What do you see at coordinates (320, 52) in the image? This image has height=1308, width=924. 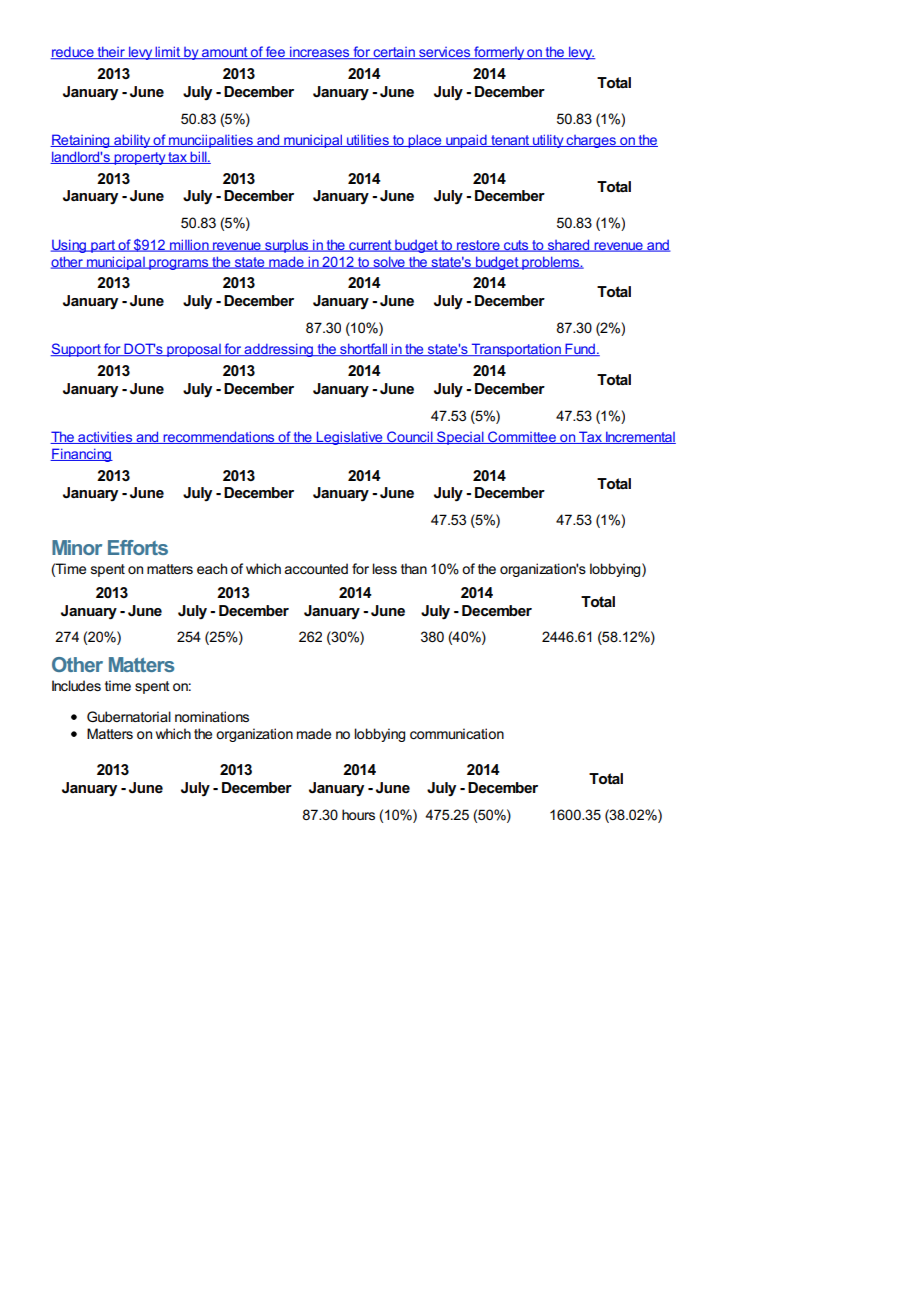 I see `increases` at bounding box center [320, 52].
